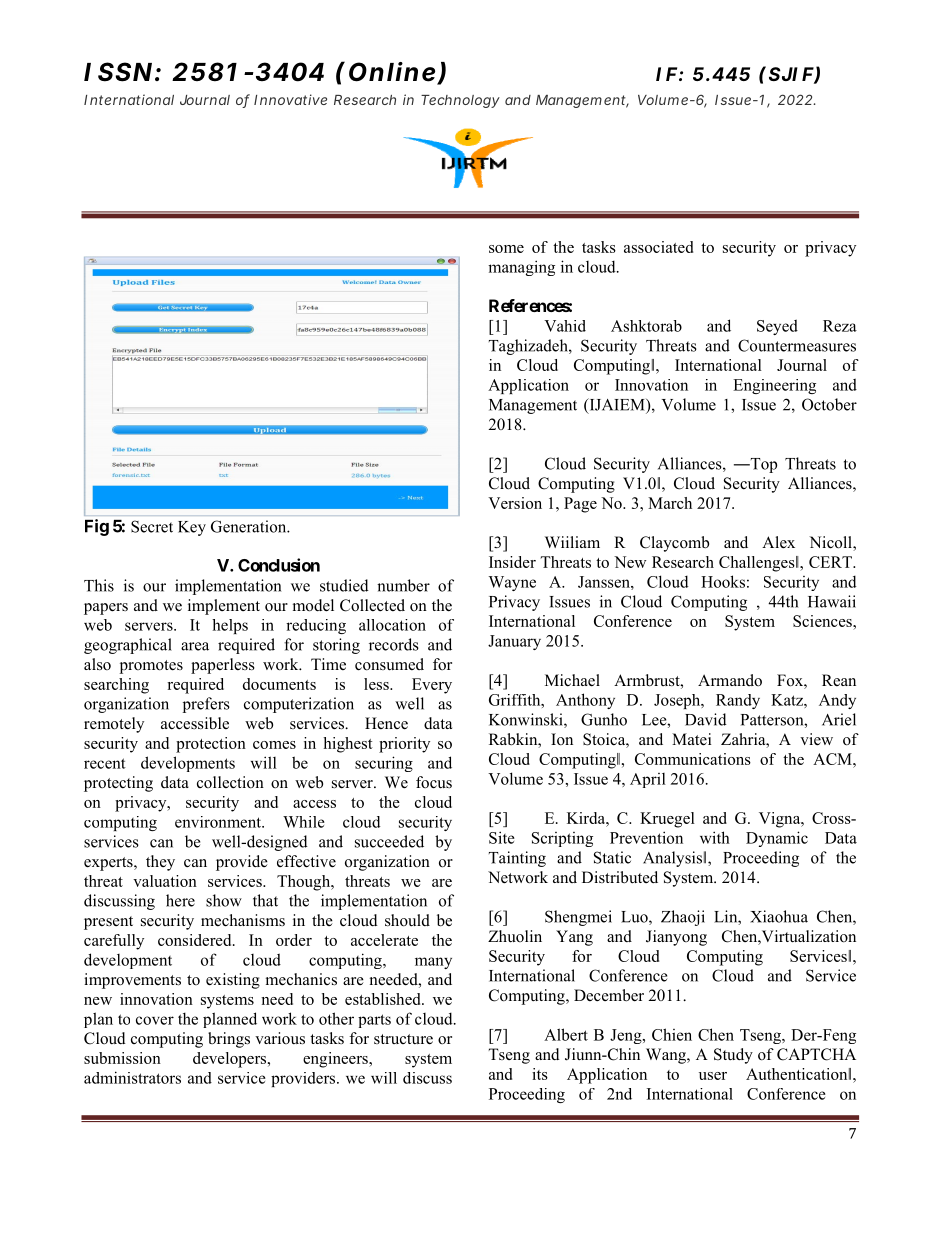 The image size is (952, 1233). I want to click on Top, so click(762, 465).
